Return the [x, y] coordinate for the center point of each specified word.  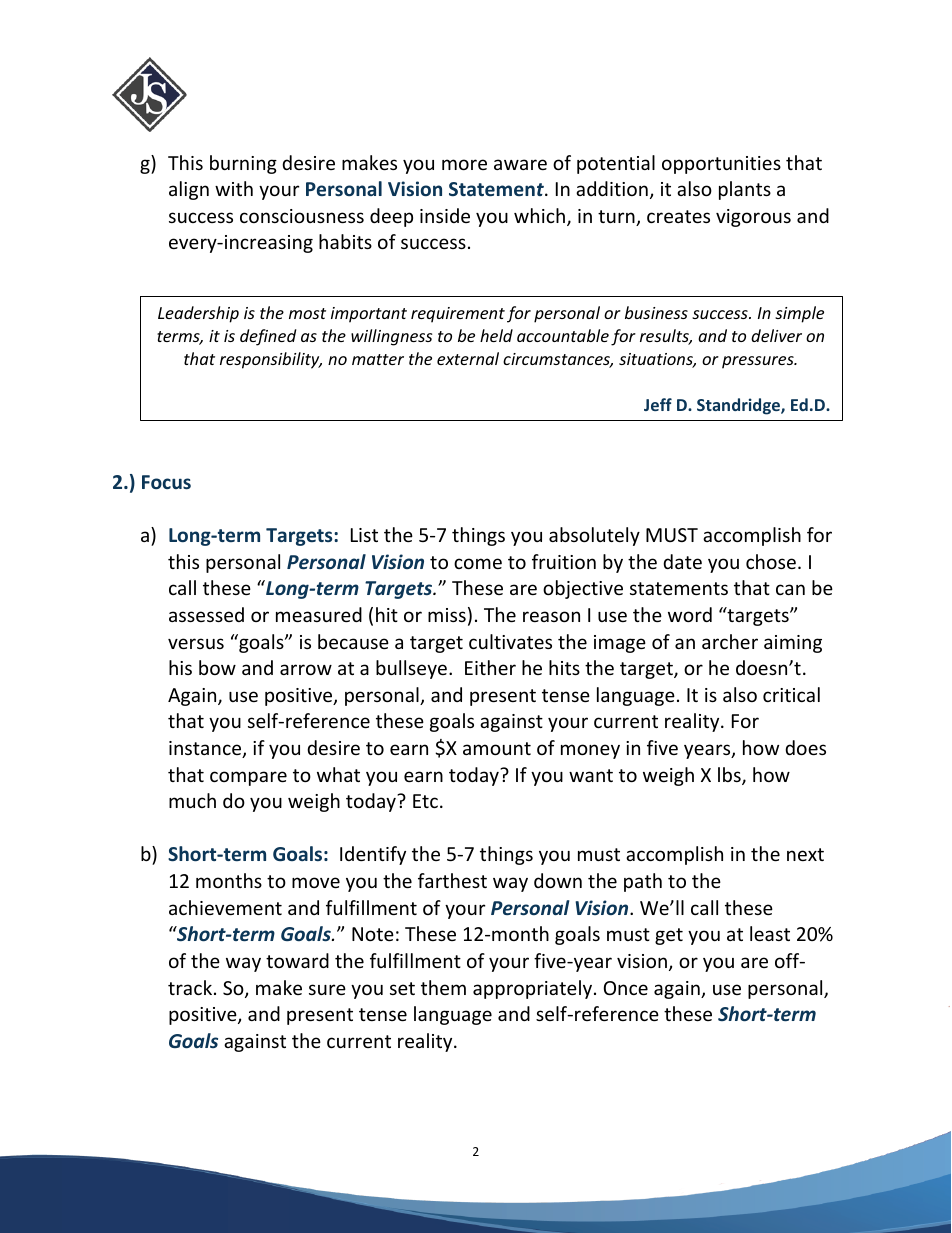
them [443, 987]
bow [217, 667]
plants [745, 190]
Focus [166, 482]
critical [791, 694]
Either [490, 667]
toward [297, 960]
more [464, 164]
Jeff [658, 404]
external [468, 358]
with [234, 188]
